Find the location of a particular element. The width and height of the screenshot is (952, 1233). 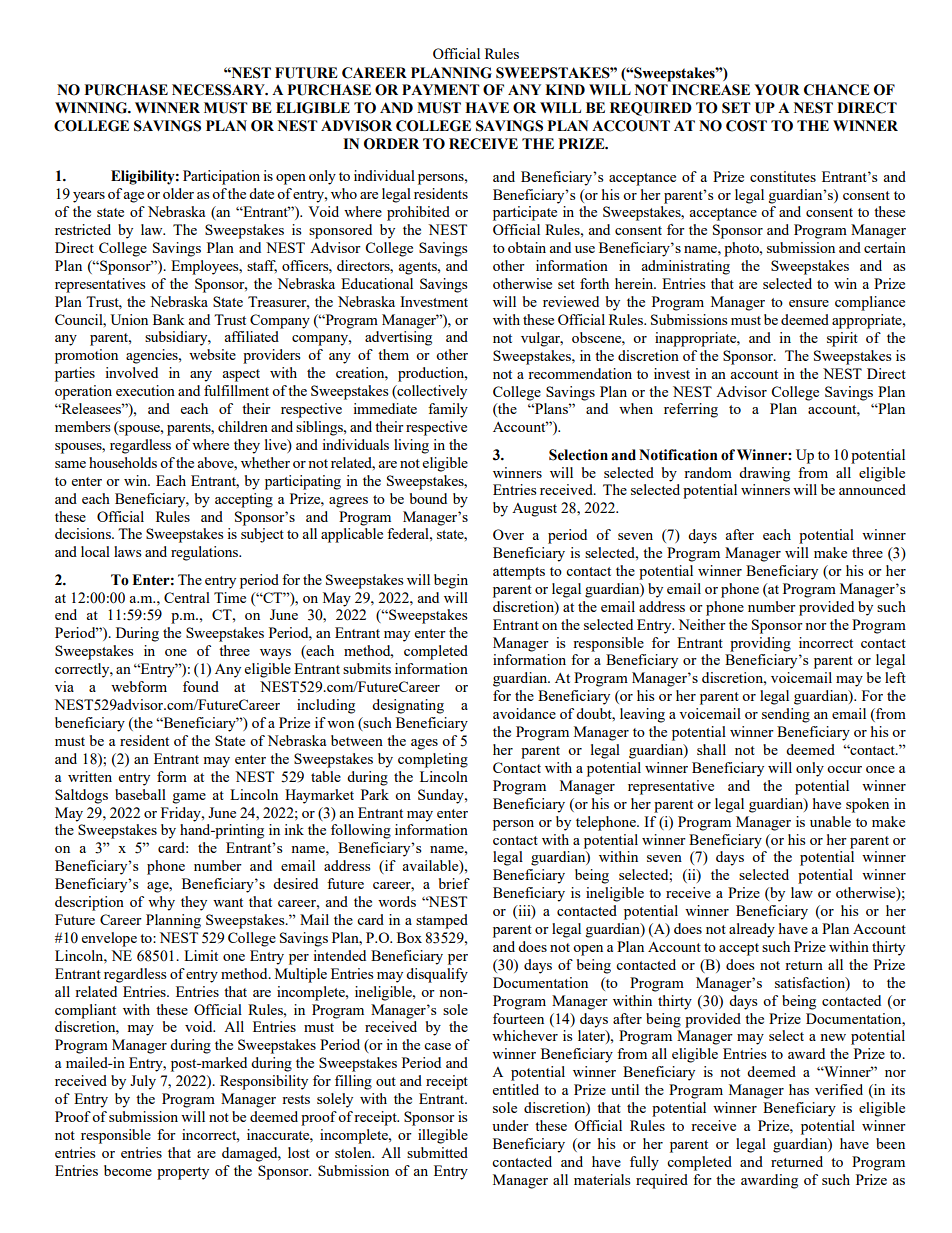

COST is located at coordinates (746, 126).
